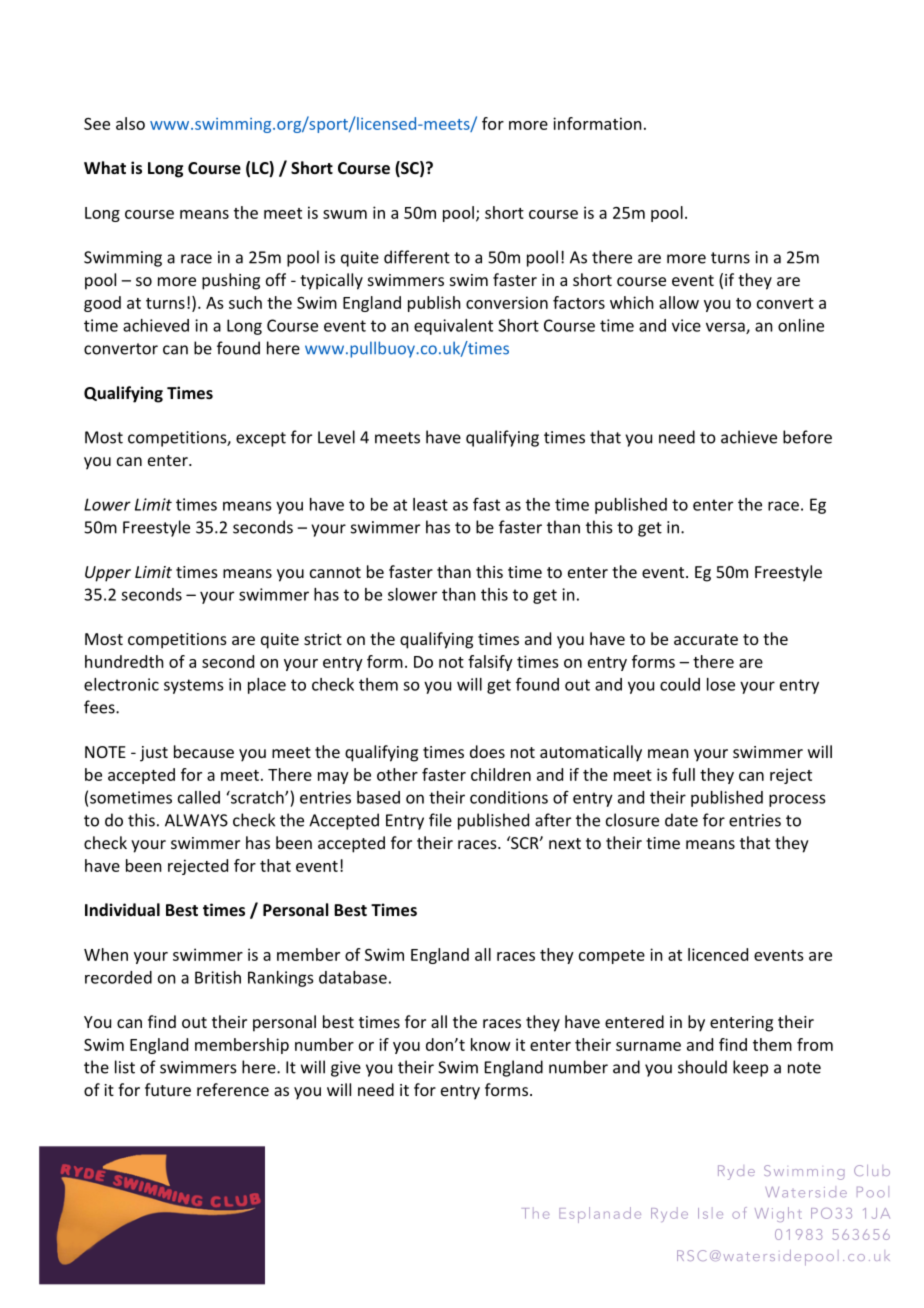 Image resolution: width=924 pixels, height=1308 pixels. I want to click on allow, so click(679, 302).
